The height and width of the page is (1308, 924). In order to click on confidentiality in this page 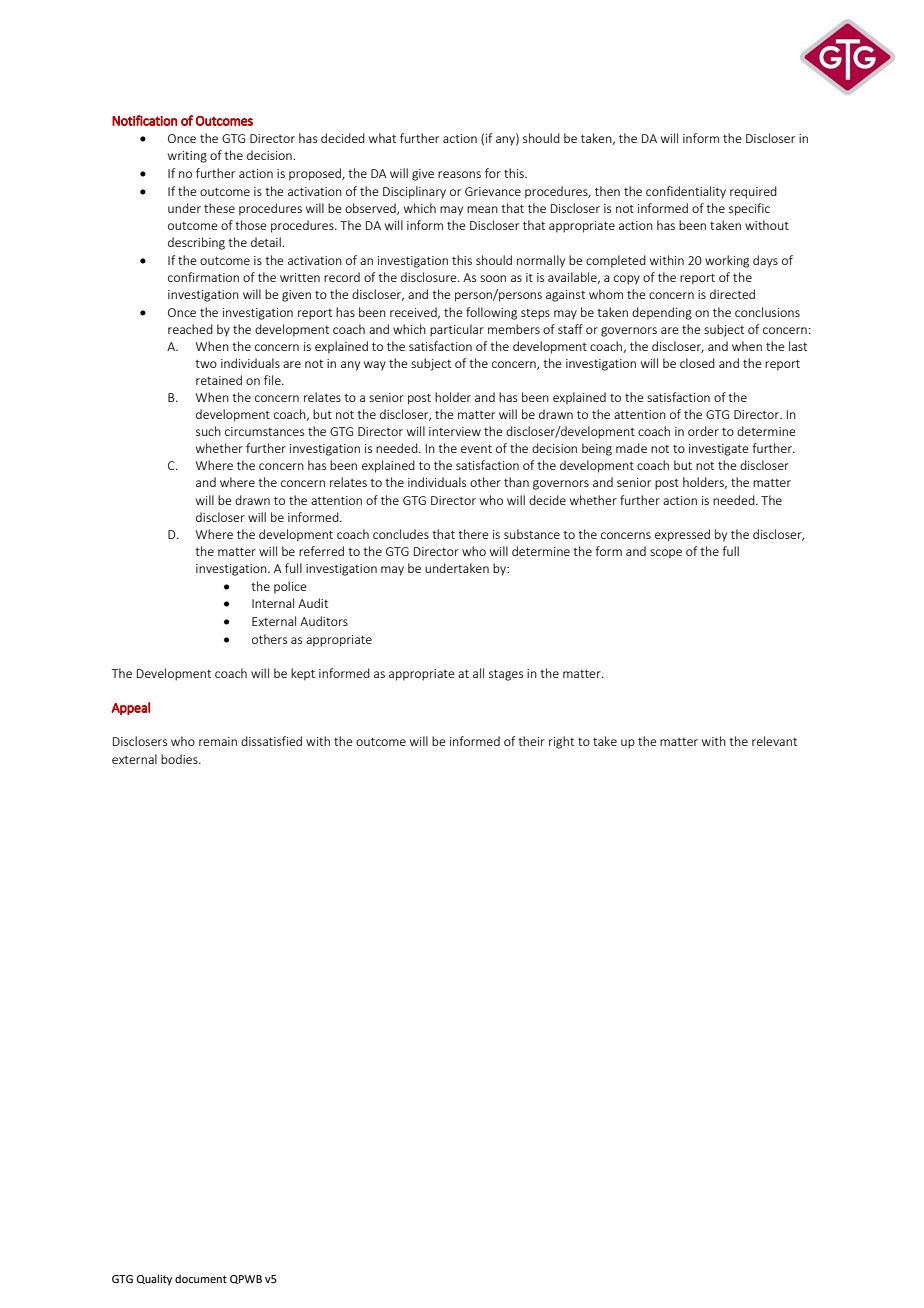, I will do `click(686, 192)`.
